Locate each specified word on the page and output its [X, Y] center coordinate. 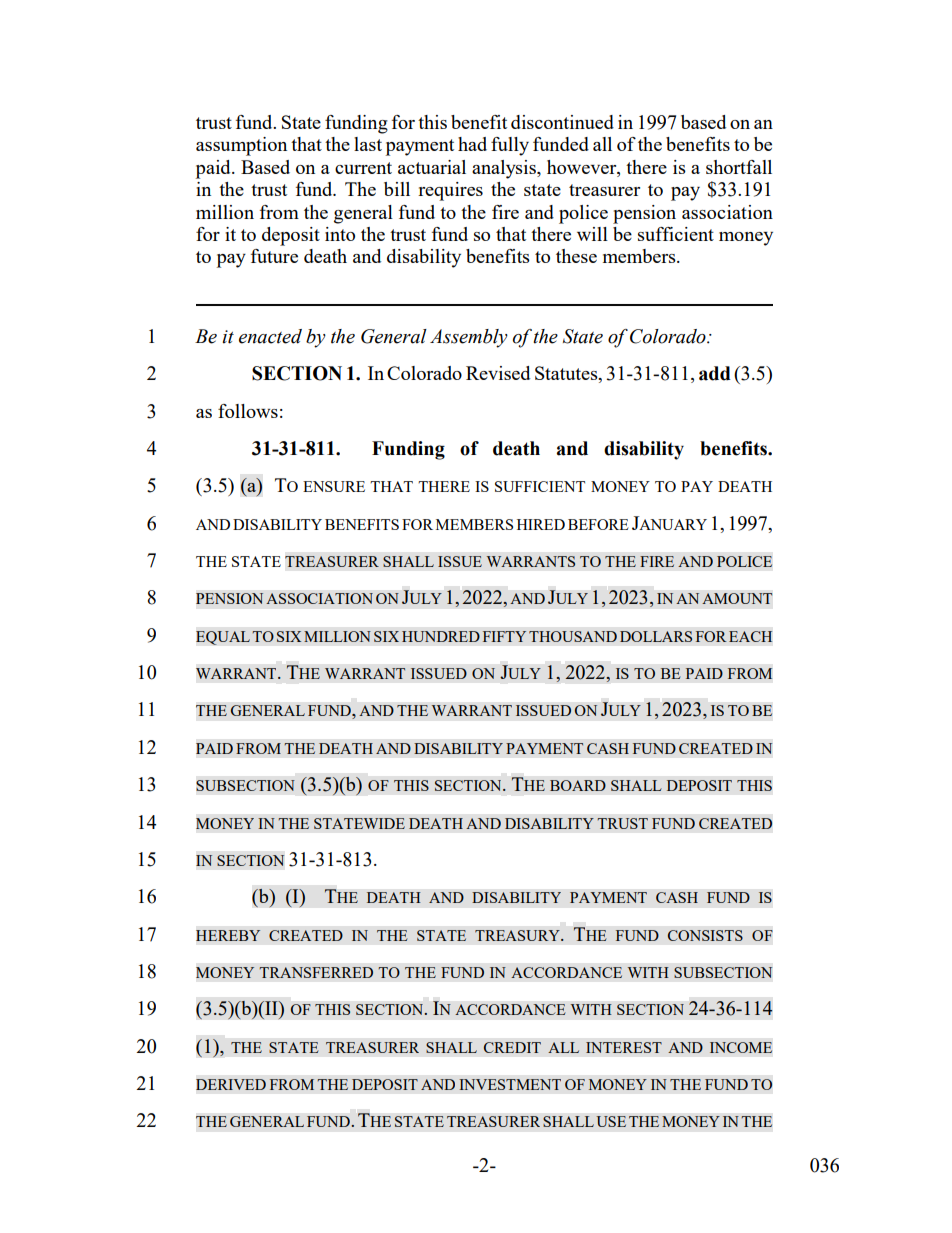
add [715, 373]
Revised [498, 373]
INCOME [741, 1047]
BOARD [578, 785]
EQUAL [223, 638]
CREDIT [512, 1047]
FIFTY [504, 636]
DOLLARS [656, 636]
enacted [270, 336]
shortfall [739, 167]
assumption [241, 146]
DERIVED [231, 1084]
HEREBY [228, 935]
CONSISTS [705, 935]
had [472, 144]
